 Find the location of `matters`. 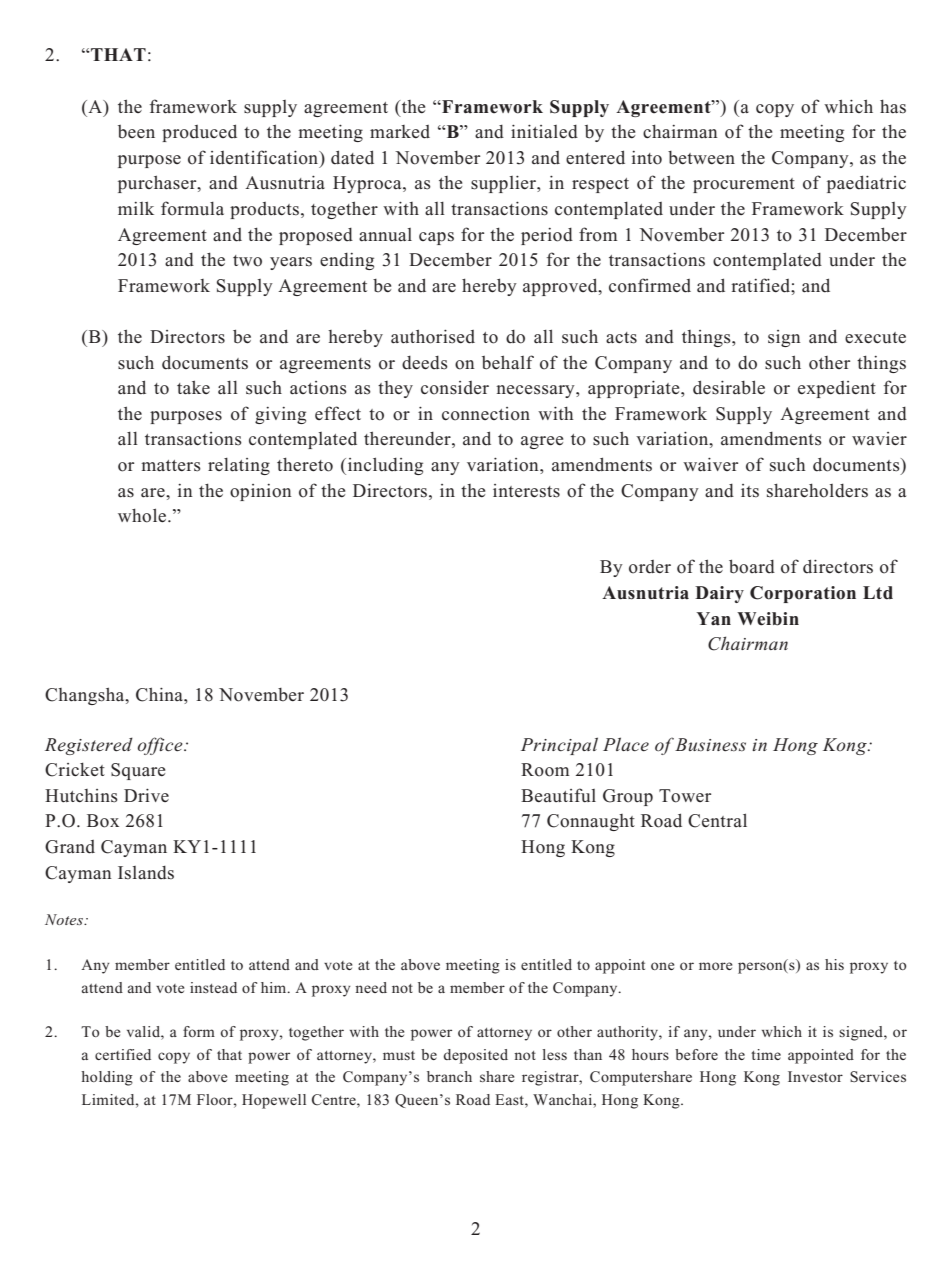

matters is located at coordinates (171, 466).
